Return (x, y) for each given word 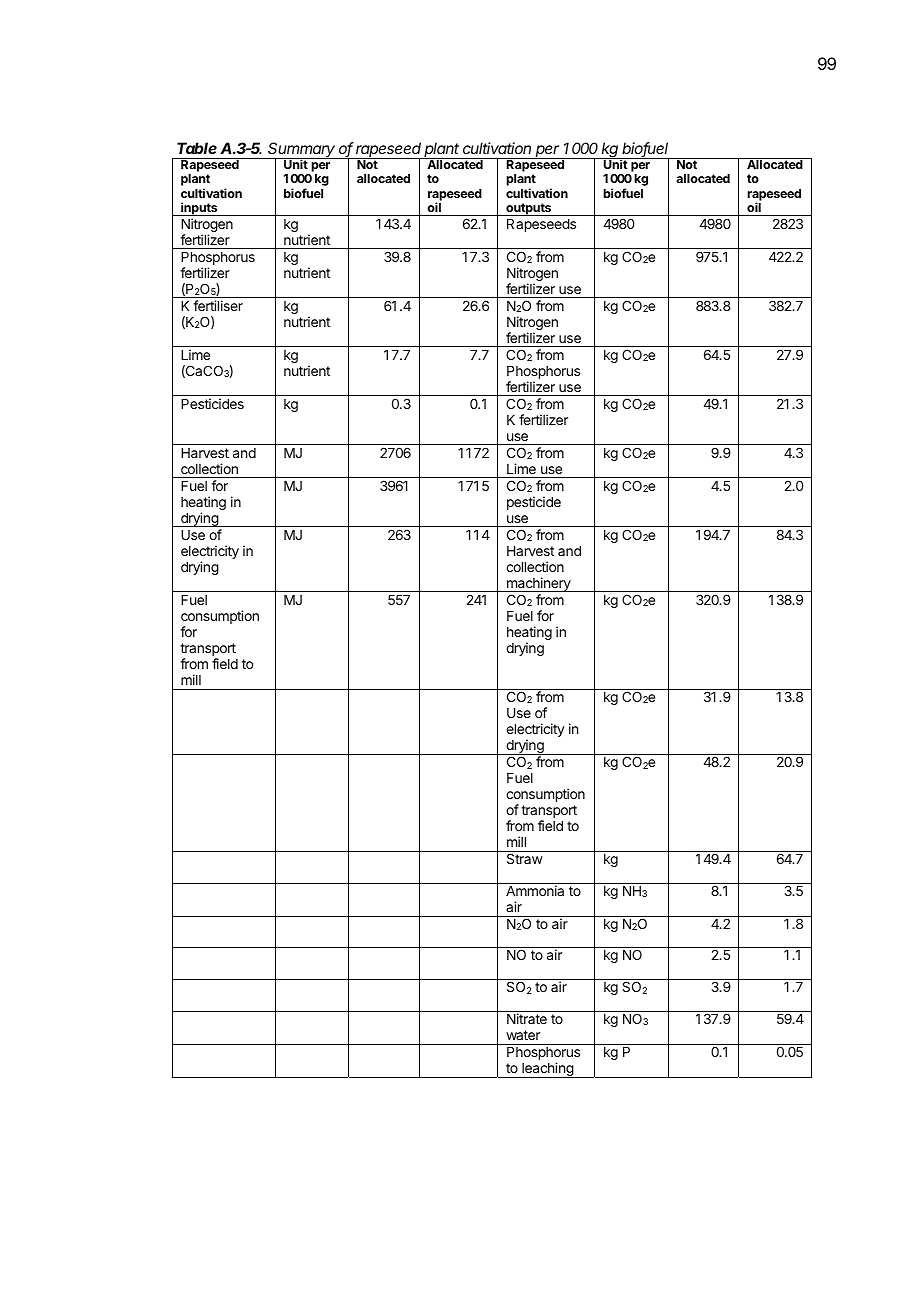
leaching (547, 1070)
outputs (529, 209)
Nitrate (527, 1018)
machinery (538, 584)
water (523, 1035)
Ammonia (535, 890)
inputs (199, 209)
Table (197, 148)
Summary (302, 151)
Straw (525, 858)
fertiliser (218, 305)
